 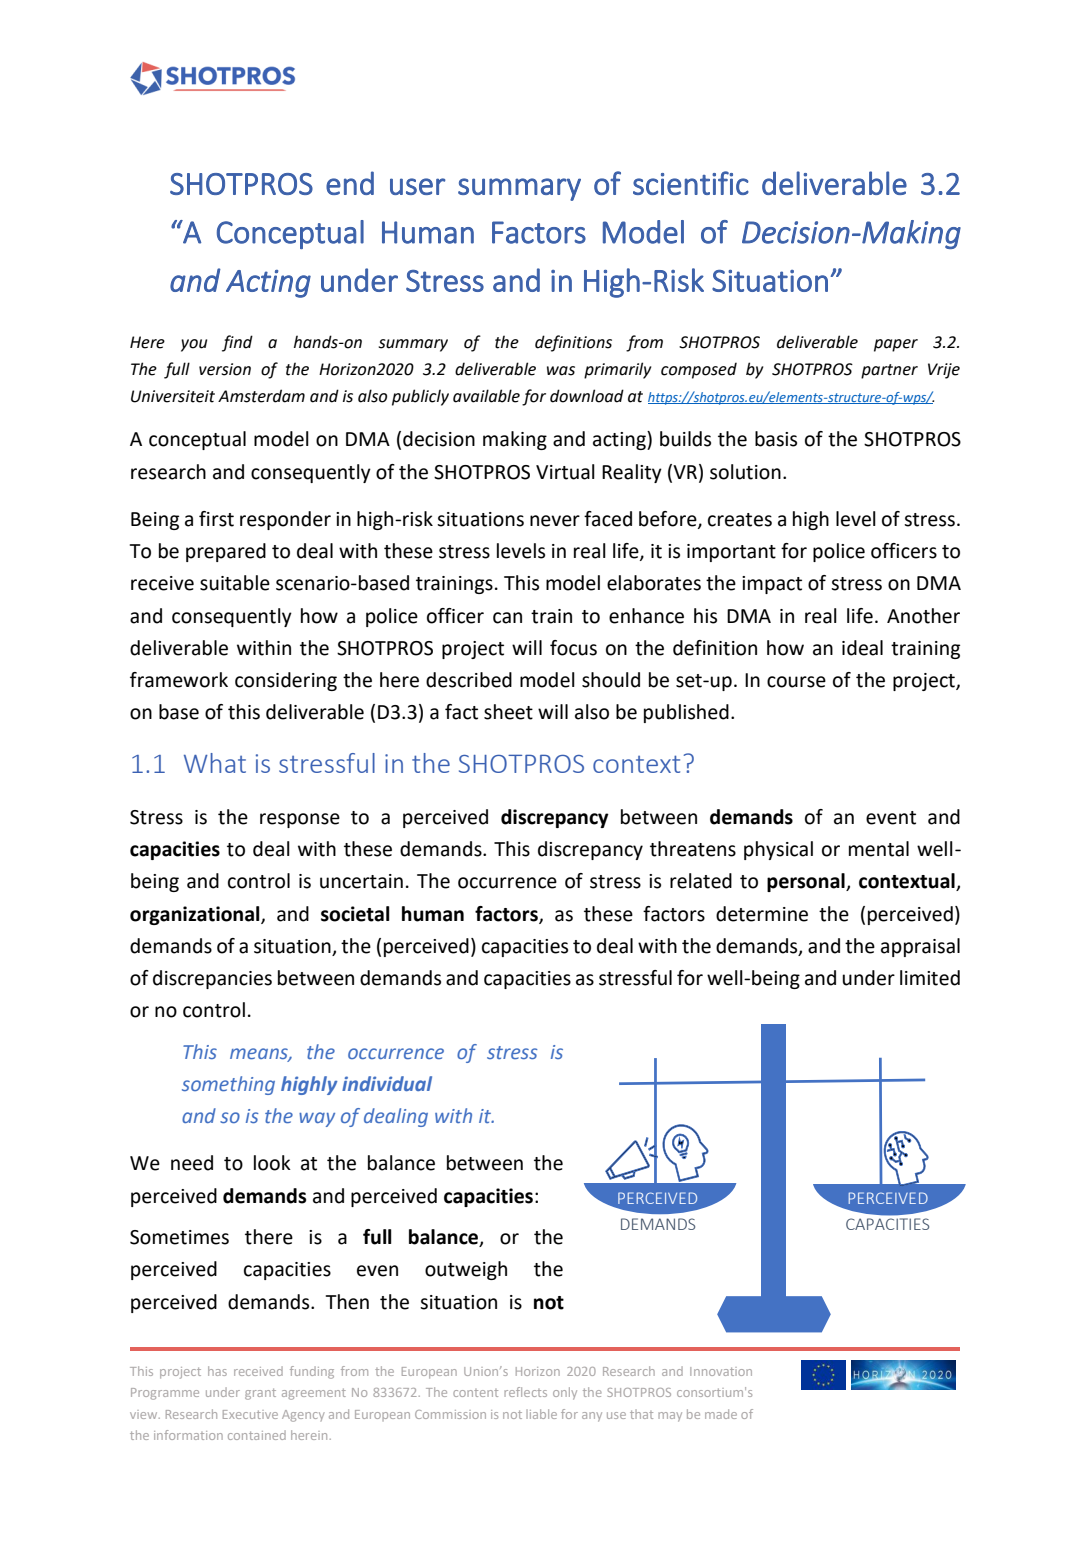 What do you see at coordinates (691, 183) in the image?
I see `scientific` at bounding box center [691, 183].
